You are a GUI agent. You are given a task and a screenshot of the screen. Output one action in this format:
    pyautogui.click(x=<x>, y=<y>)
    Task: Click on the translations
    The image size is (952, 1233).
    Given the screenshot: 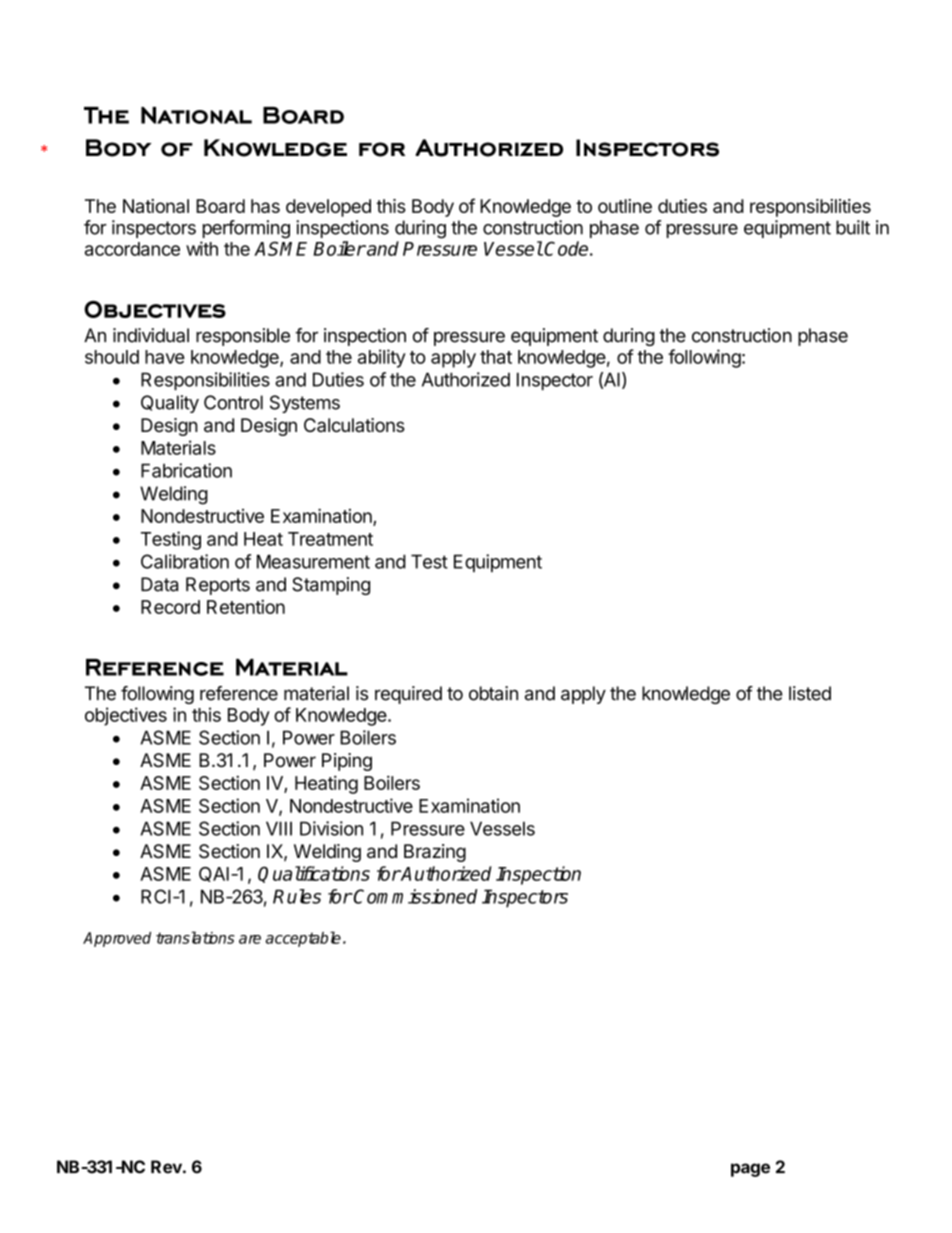 What is the action you would take?
    pyautogui.click(x=195, y=937)
